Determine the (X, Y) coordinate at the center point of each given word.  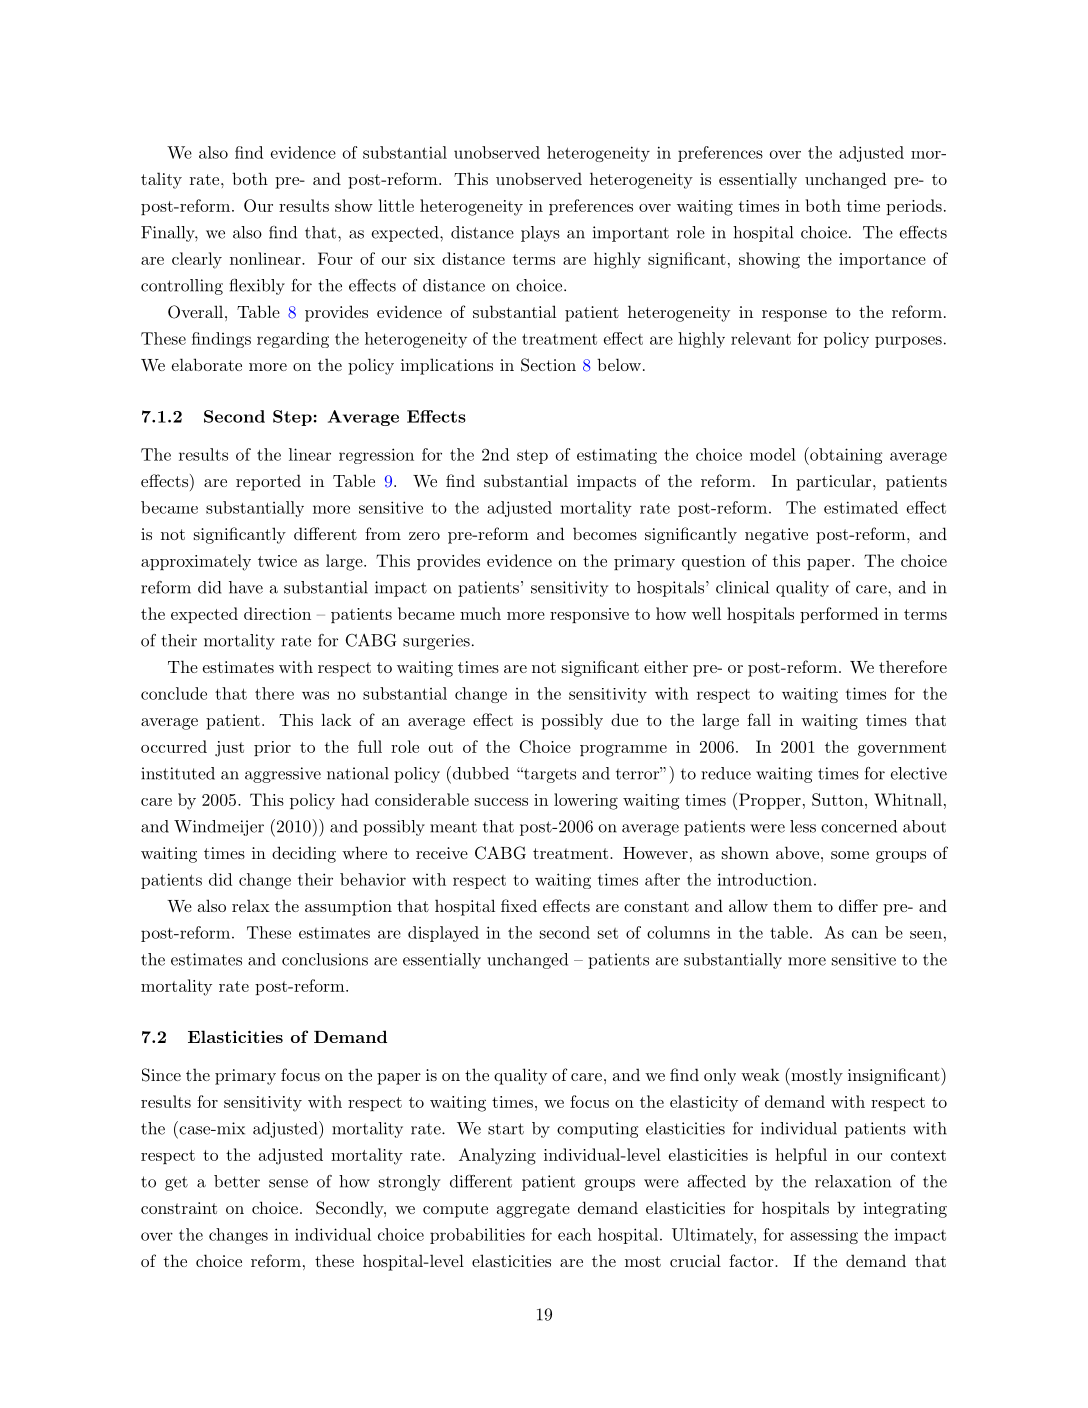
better (237, 1181)
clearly (197, 260)
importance (882, 260)
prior (272, 748)
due (624, 719)
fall (759, 719)
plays (540, 234)
